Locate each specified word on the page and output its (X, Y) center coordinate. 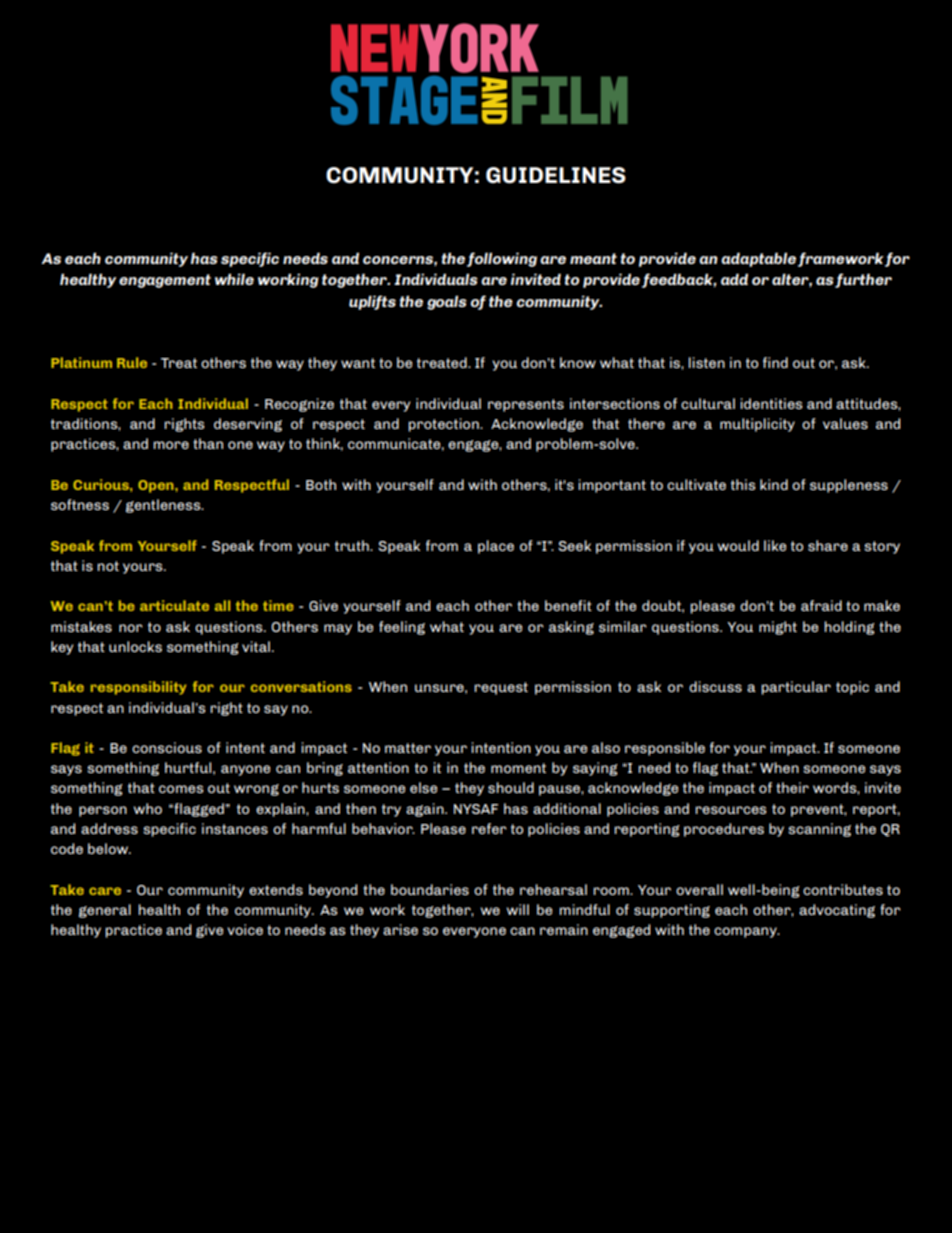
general (105, 911)
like (775, 545)
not (108, 566)
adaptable (758, 259)
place (496, 547)
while (234, 279)
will (517, 909)
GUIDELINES (556, 175)
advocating (837, 911)
